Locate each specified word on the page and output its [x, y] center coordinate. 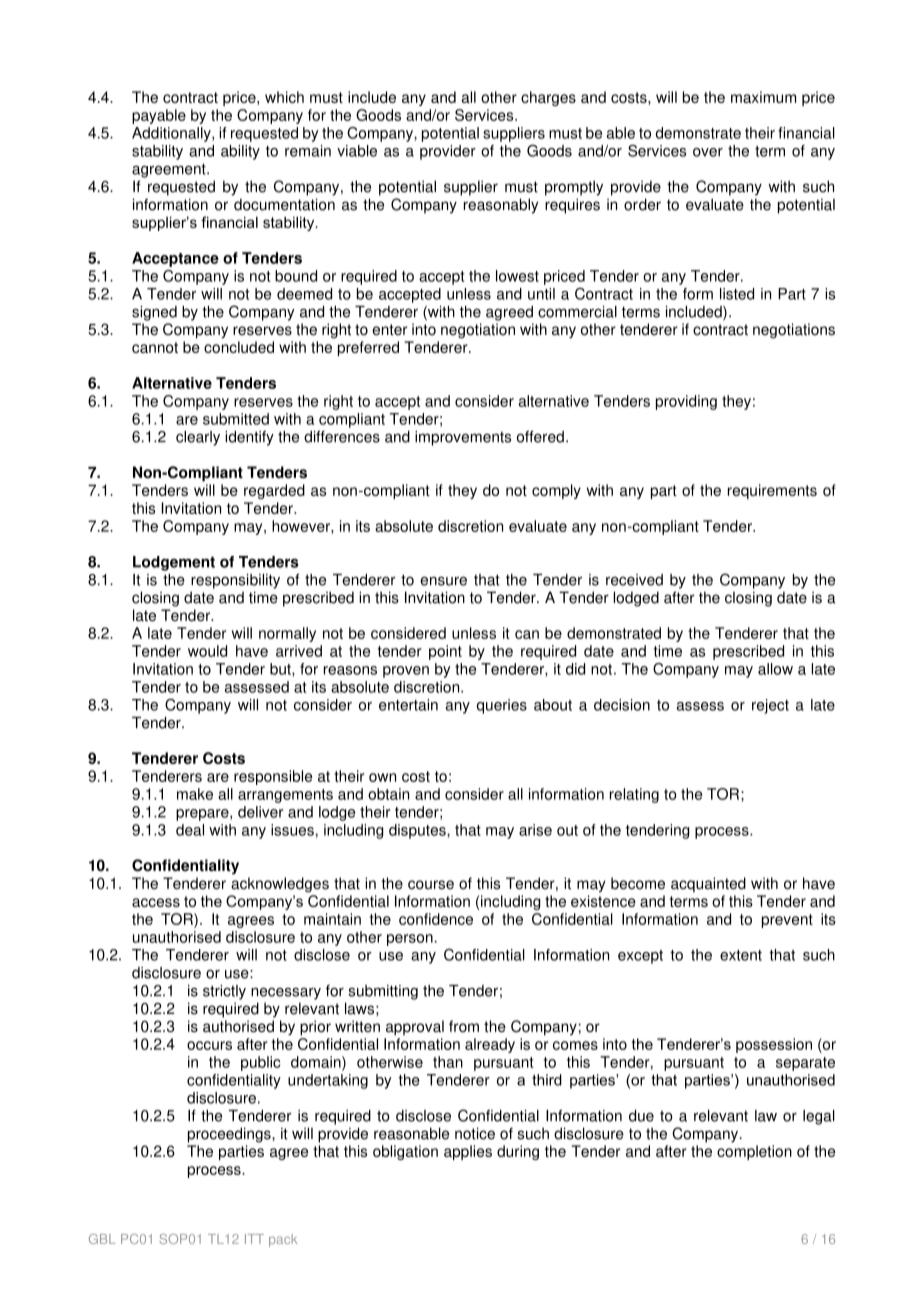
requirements [772, 491]
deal [190, 830]
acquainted [708, 884]
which [284, 97]
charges [548, 98]
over [708, 152]
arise [535, 830]
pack [283, 1240]
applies [468, 1152]
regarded [274, 491]
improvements [463, 438]
